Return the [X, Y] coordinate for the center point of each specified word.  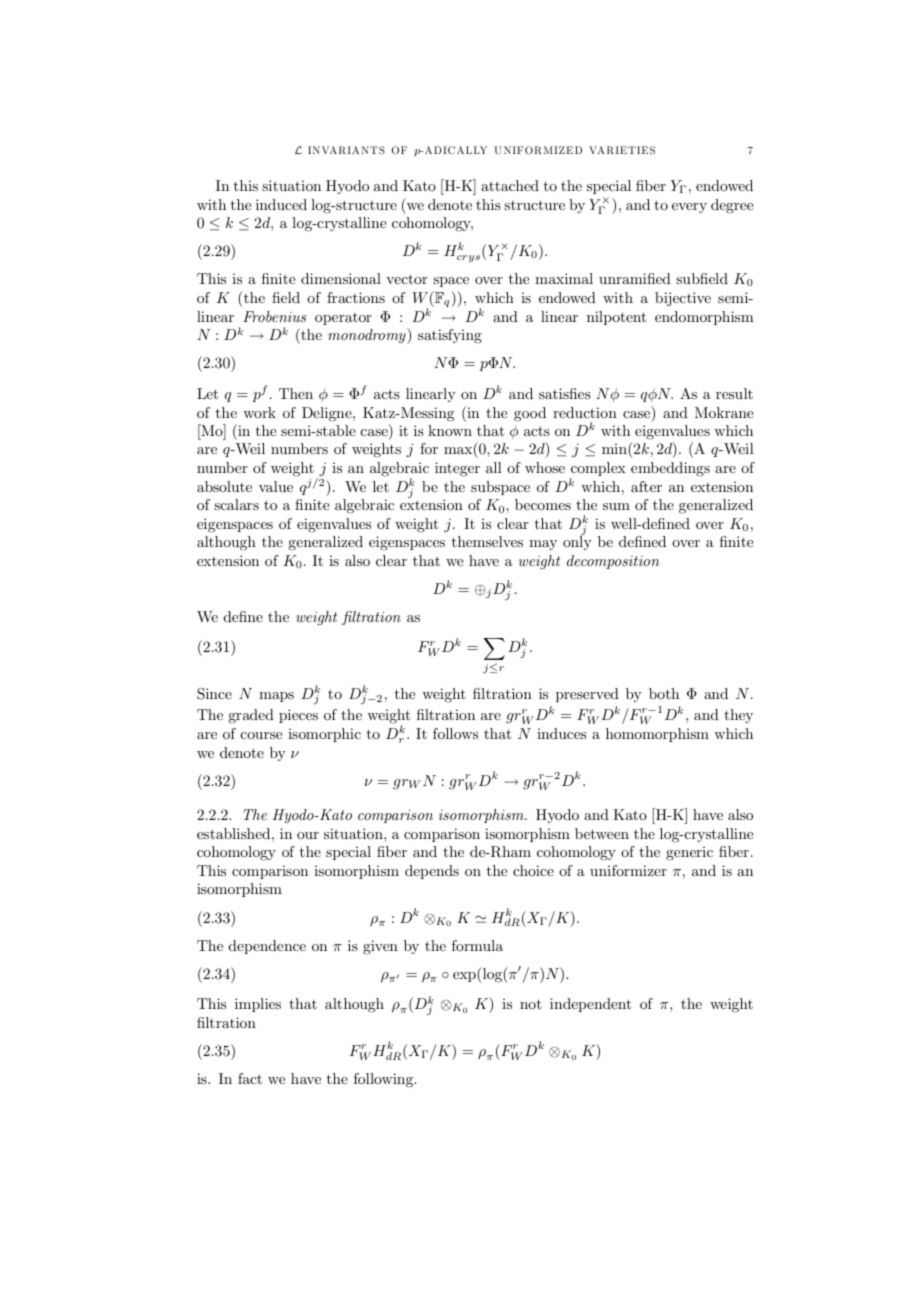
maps [276, 697]
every [689, 208]
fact [250, 1078]
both [664, 693]
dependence [267, 947]
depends [432, 872]
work [259, 412]
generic [689, 853]
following [385, 1080]
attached [510, 185]
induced [281, 204]
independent [590, 1005]
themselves [487, 541]
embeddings [670, 469]
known [450, 430]
